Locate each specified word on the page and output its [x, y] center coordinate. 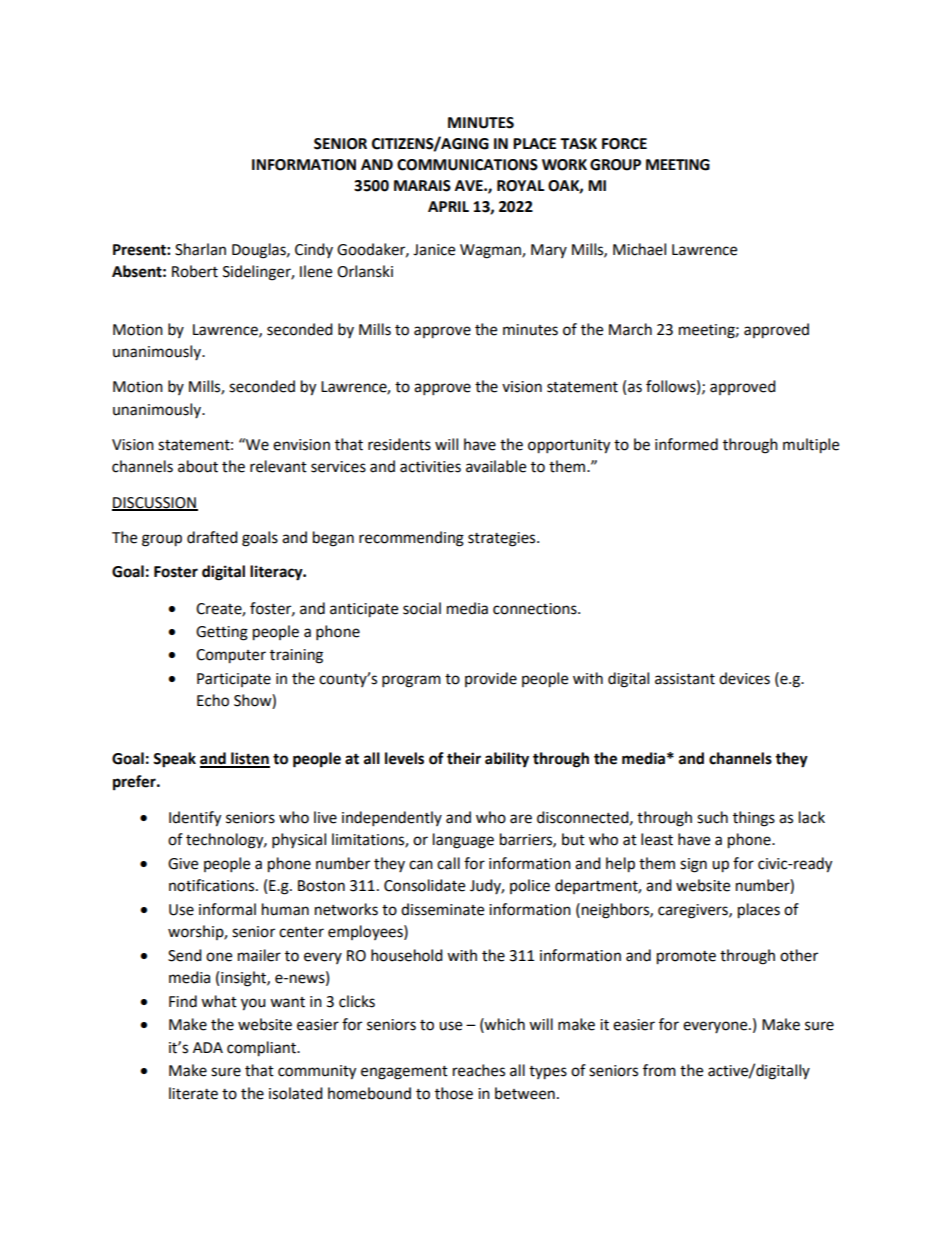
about [198, 466]
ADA [208, 1047]
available [496, 466]
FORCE [624, 144]
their [464, 758]
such [712, 817]
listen [249, 759]
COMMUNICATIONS [467, 165]
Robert [195, 271]
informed [686, 444]
